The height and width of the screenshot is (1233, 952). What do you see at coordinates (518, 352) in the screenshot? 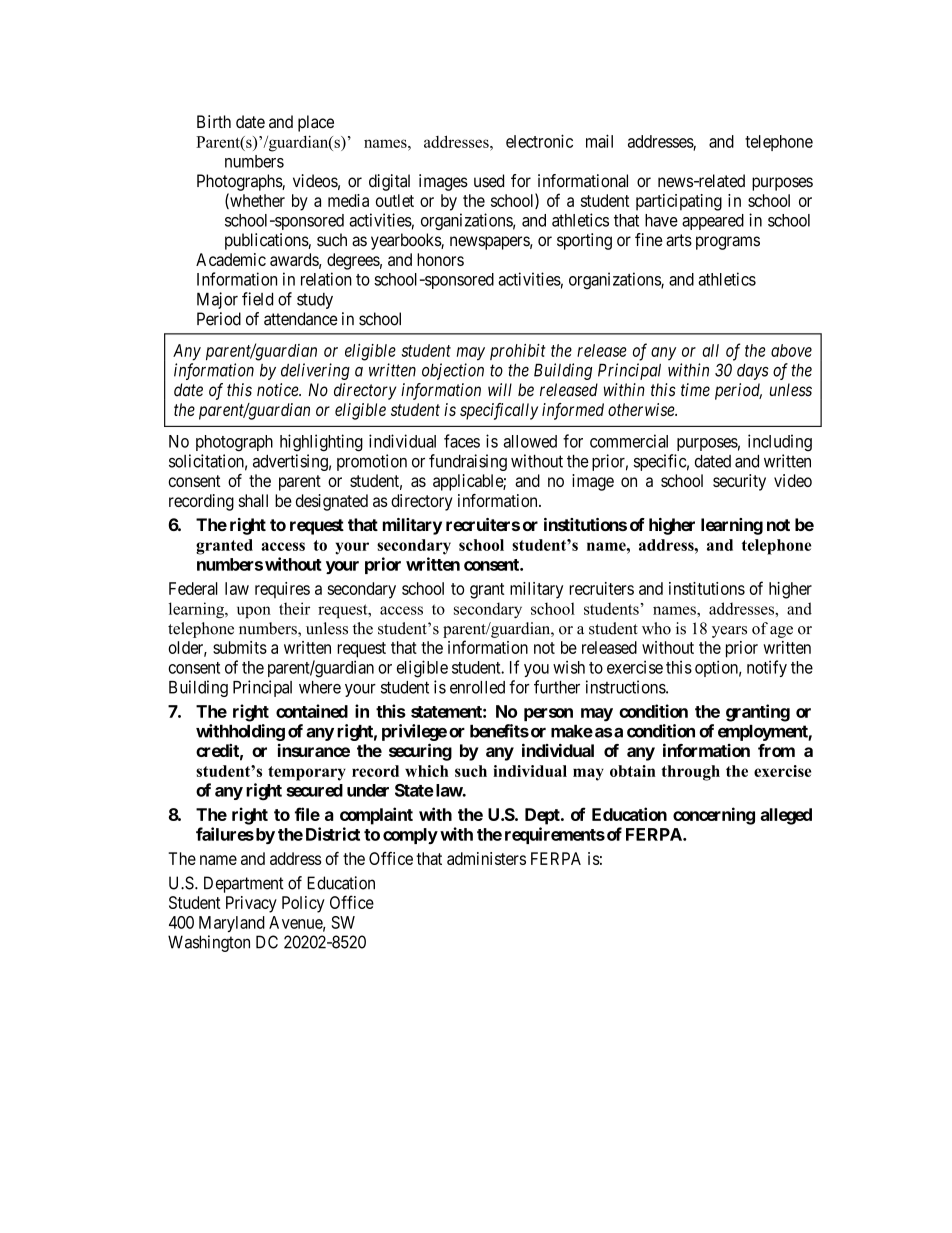
I see `prohibit` at bounding box center [518, 352].
